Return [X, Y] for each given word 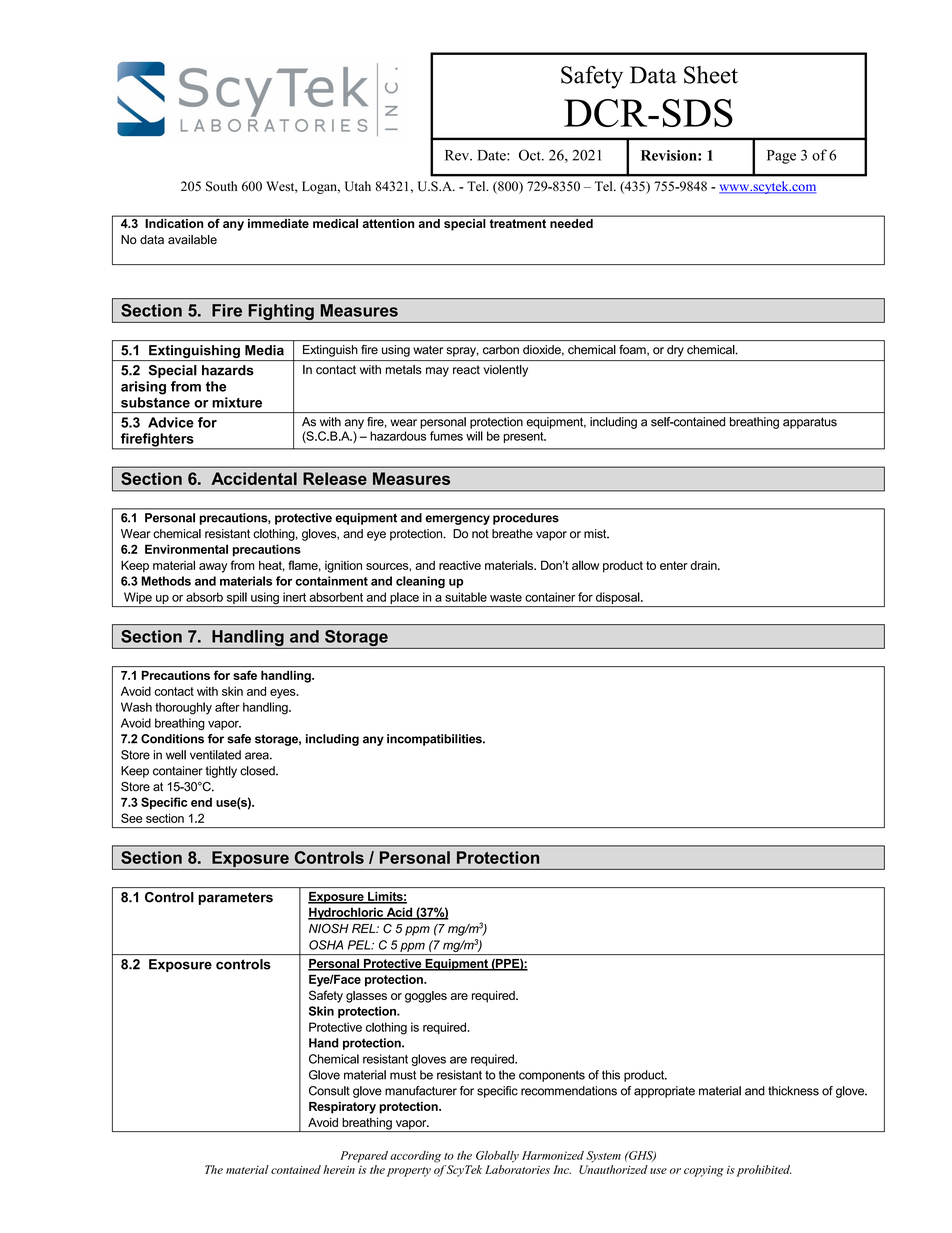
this [611, 1075]
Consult [329, 1091]
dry [675, 351]
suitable [466, 597]
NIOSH [329, 928]
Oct [531, 155]
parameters [235, 898]
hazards [228, 370]
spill [236, 599]
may [437, 372]
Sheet [711, 75]
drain [704, 565]
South [221, 186]
